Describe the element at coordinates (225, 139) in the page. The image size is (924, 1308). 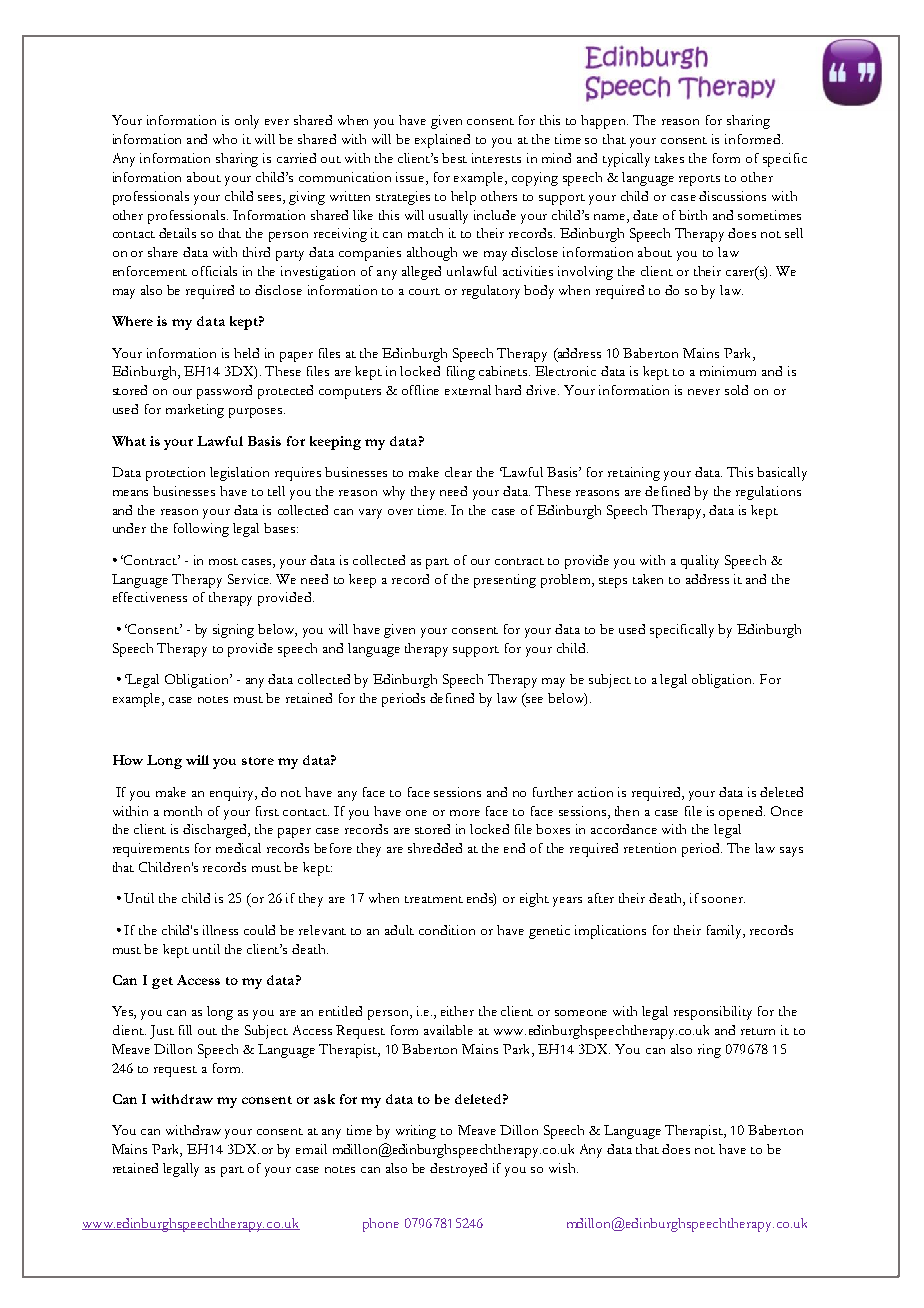
I see `who` at that location.
